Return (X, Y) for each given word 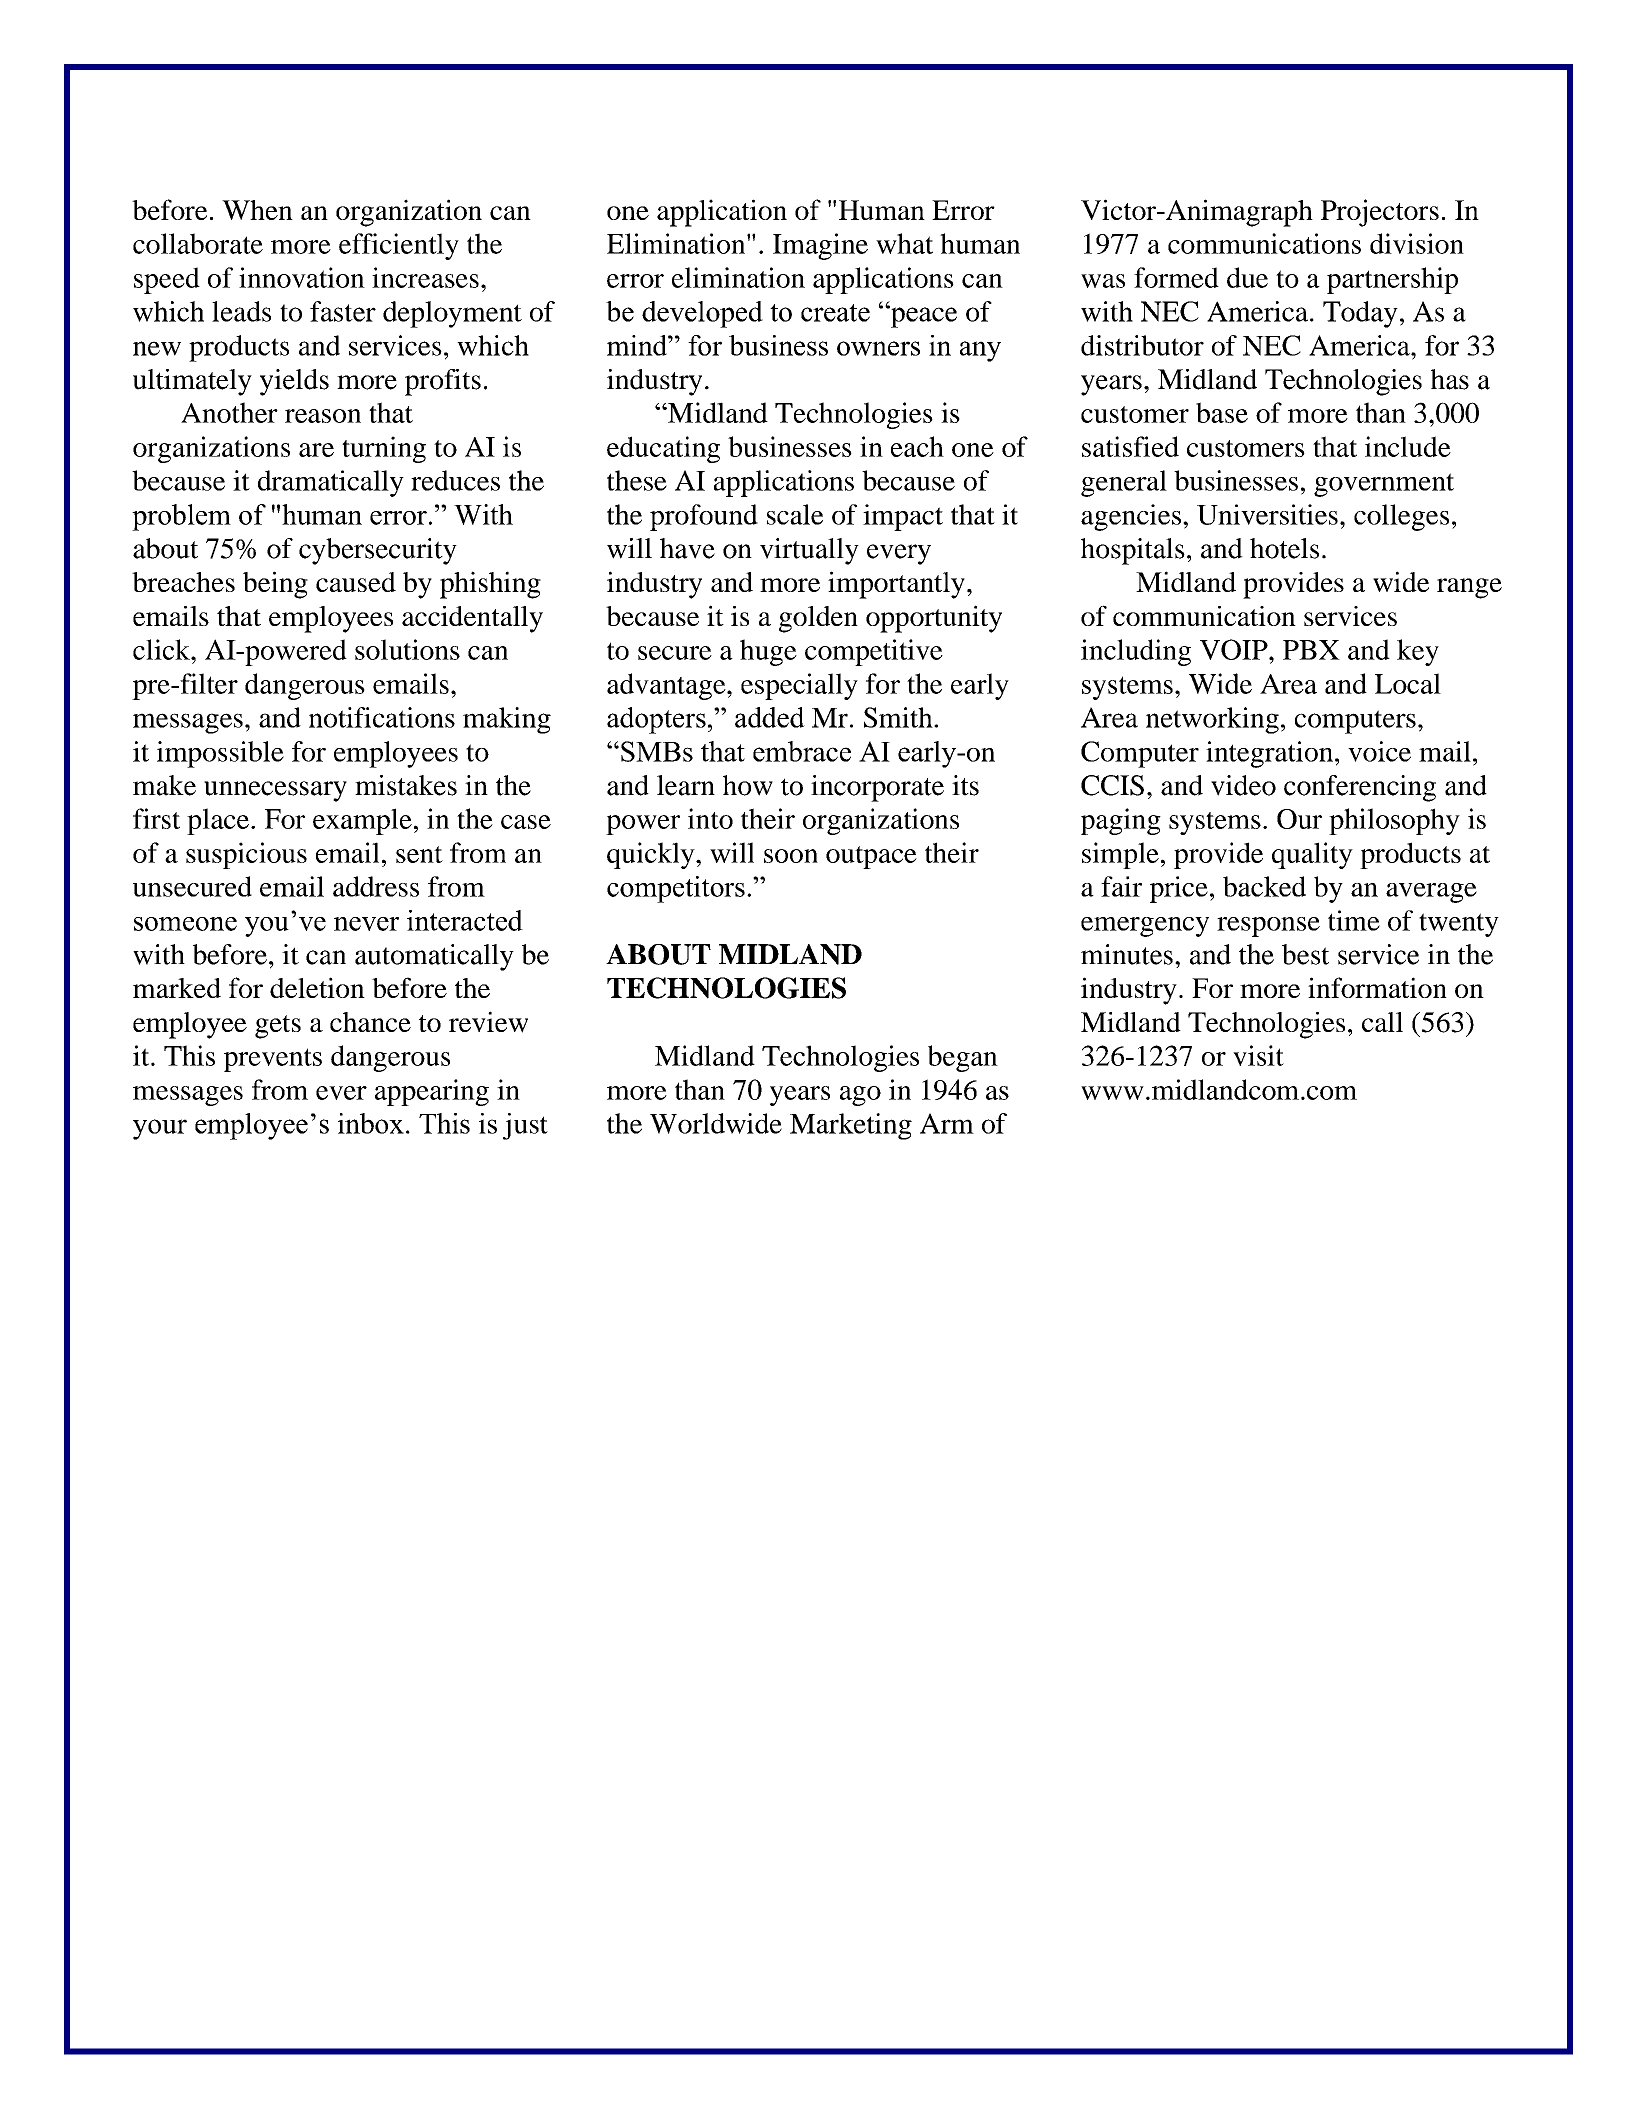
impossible (220, 754)
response (1268, 927)
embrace (802, 751)
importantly (896, 585)
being (275, 585)
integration (1271, 754)
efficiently (399, 246)
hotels (1284, 548)
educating (663, 449)
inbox (371, 1123)
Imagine (820, 246)
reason (323, 416)
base (1222, 412)
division (1417, 243)
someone (185, 924)
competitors (676, 889)
